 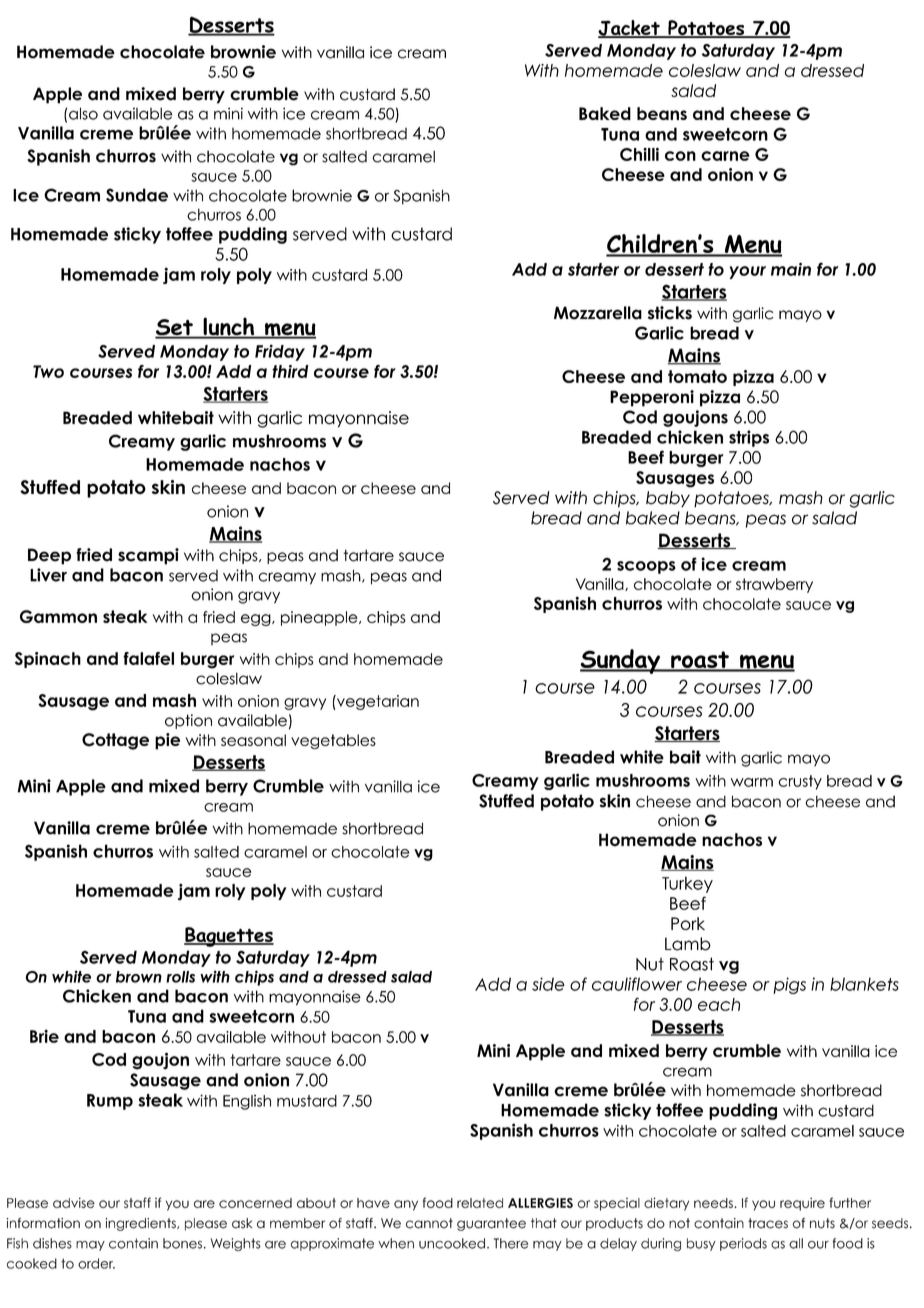 I want to click on vegetables, so click(x=333, y=741).
